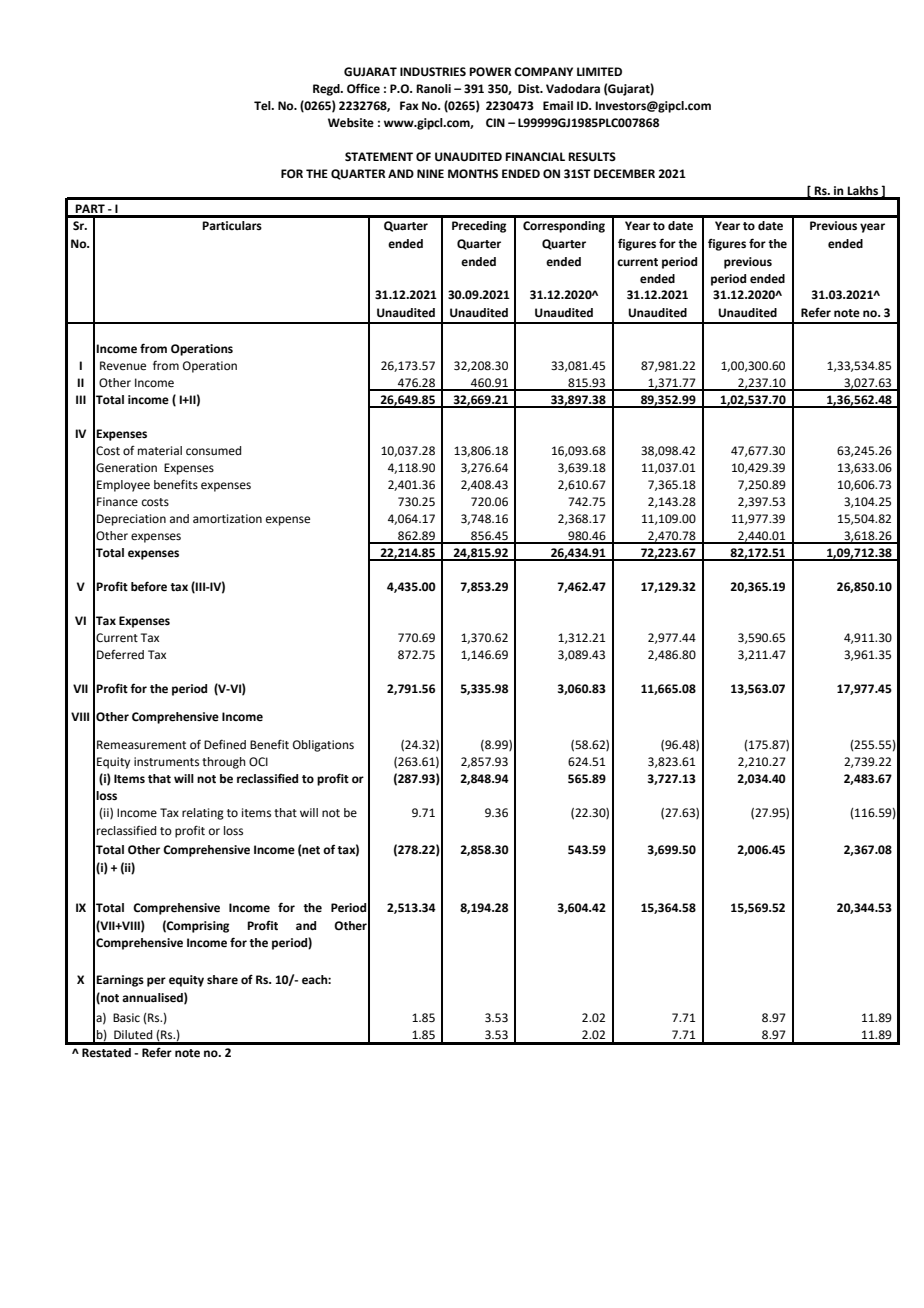 The image size is (924, 1308). What do you see at coordinates (225, 744) in the document?
I see `Defined` at bounding box center [225, 744].
